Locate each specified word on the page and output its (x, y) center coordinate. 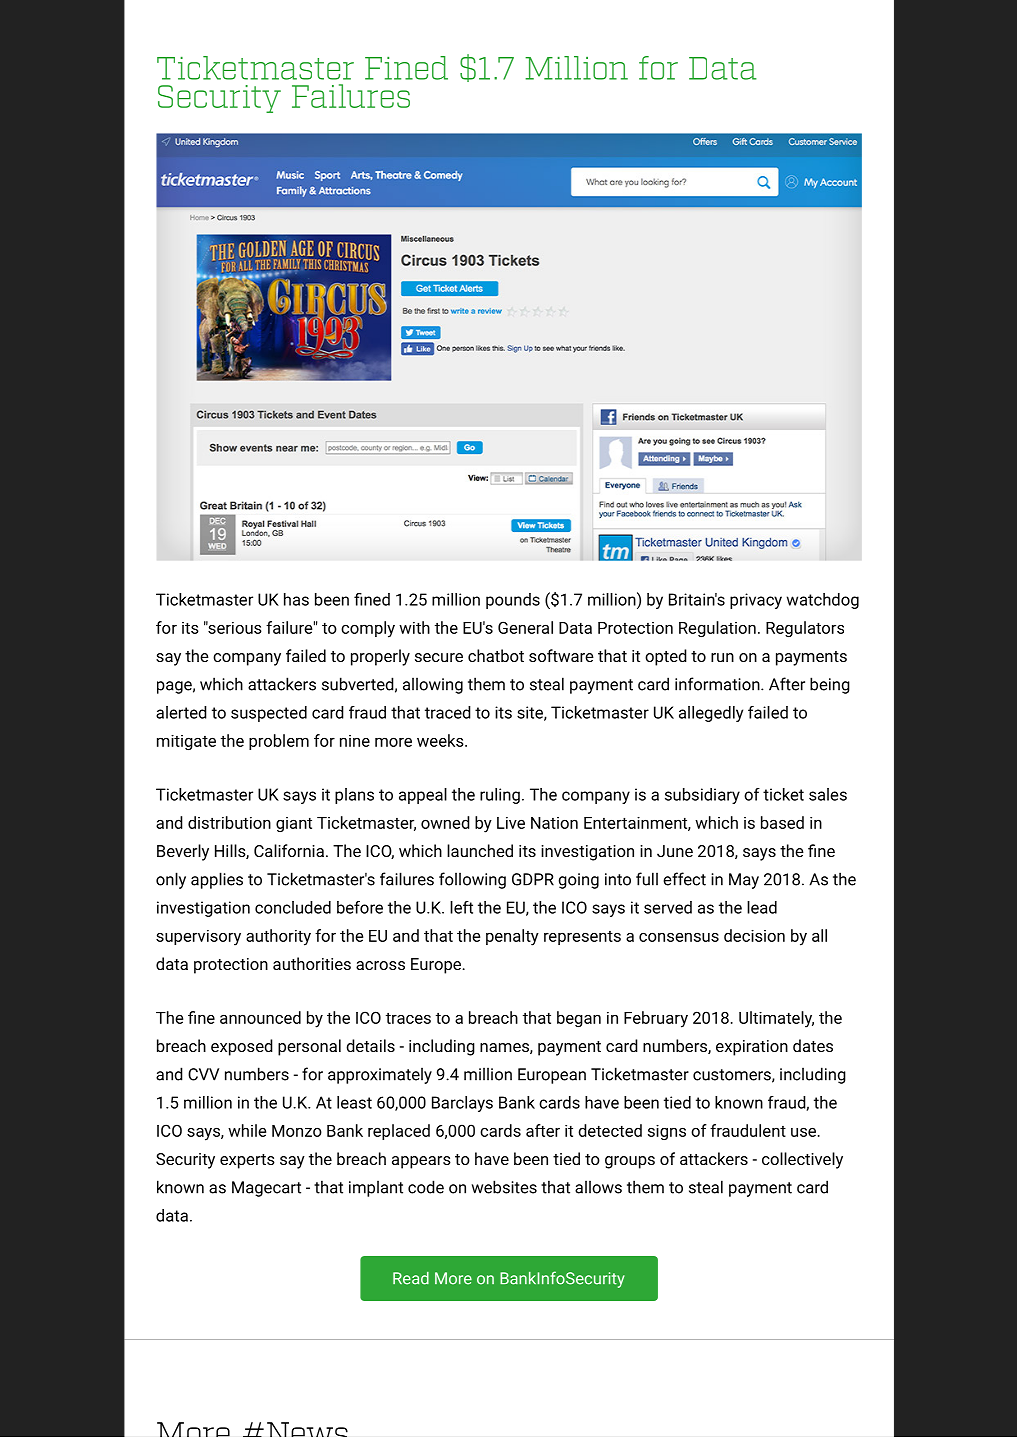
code (426, 1187)
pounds (513, 601)
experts (247, 1161)
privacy (756, 601)
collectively (802, 1160)
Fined (406, 68)
